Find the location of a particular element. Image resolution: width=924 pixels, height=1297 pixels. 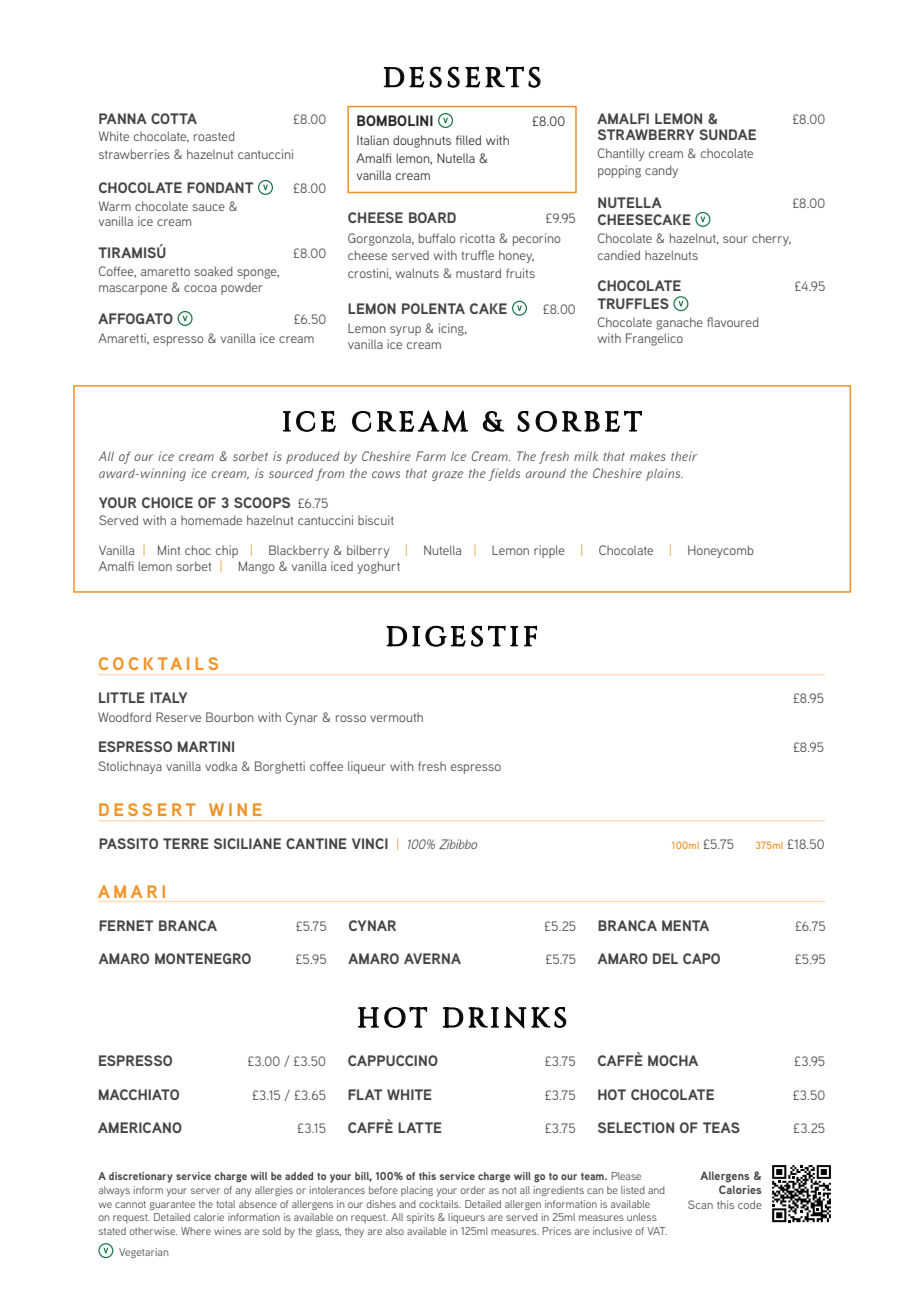

ripple is located at coordinates (549, 551).
